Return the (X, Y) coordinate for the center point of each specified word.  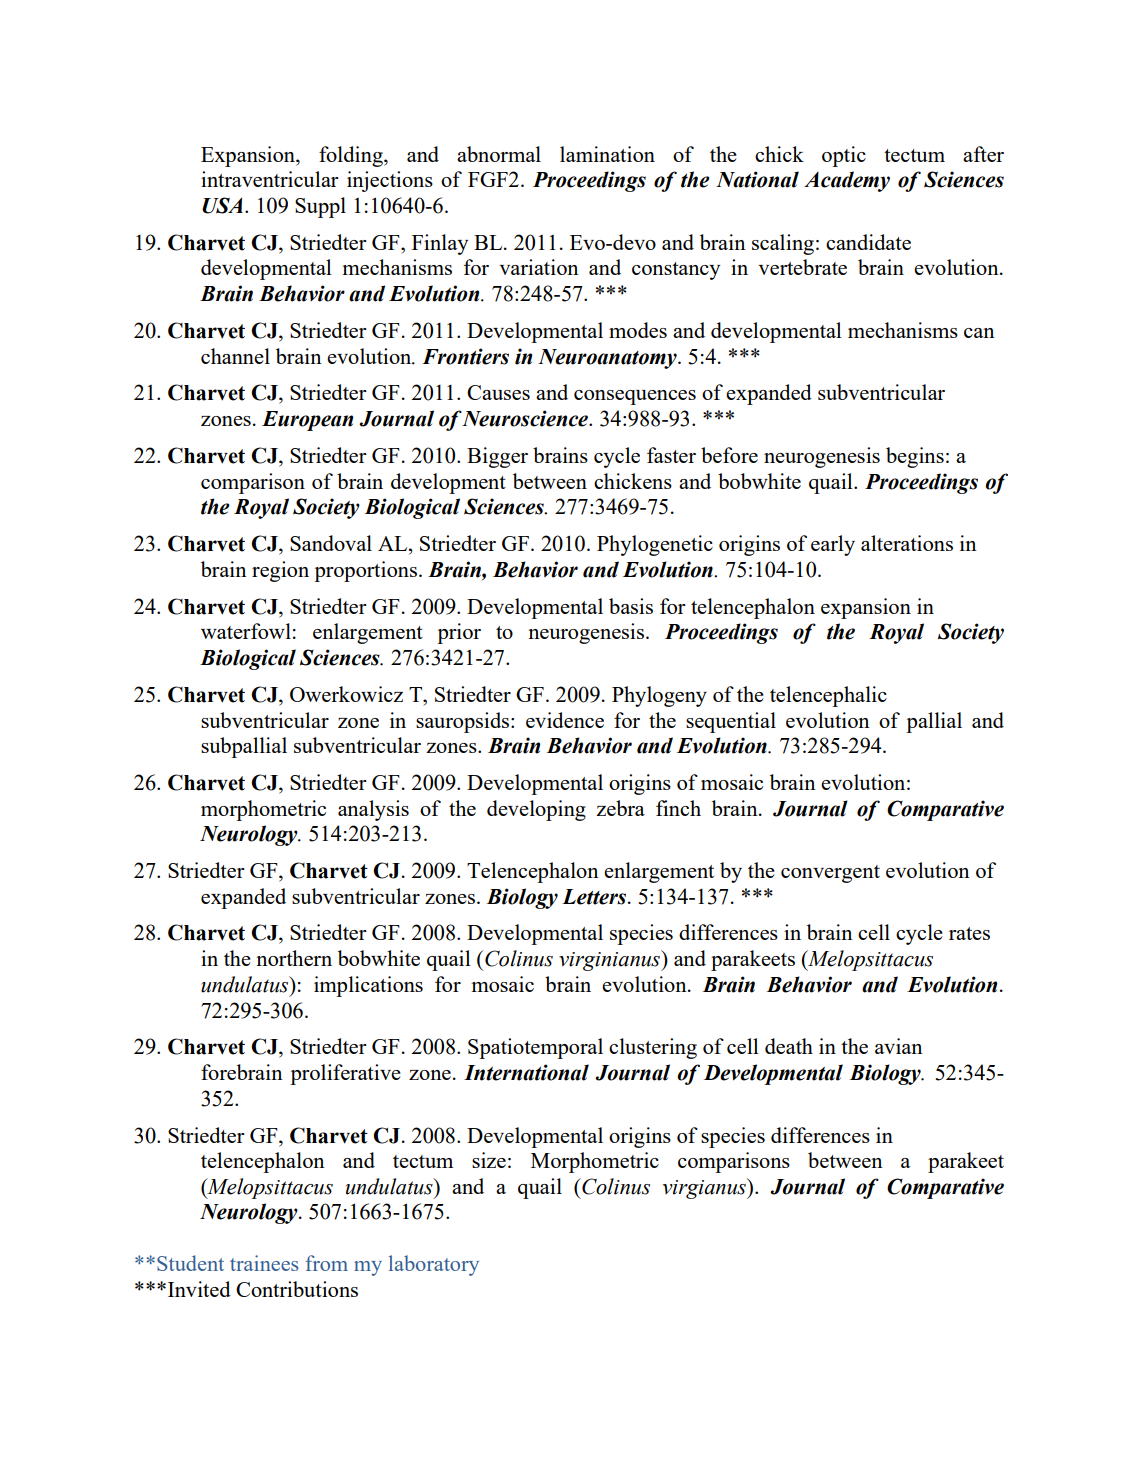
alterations (907, 543)
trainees (264, 1263)
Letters (595, 897)
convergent (830, 874)
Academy (847, 181)
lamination (607, 154)
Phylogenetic (655, 545)
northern (294, 958)
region (280, 571)
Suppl (320, 207)
